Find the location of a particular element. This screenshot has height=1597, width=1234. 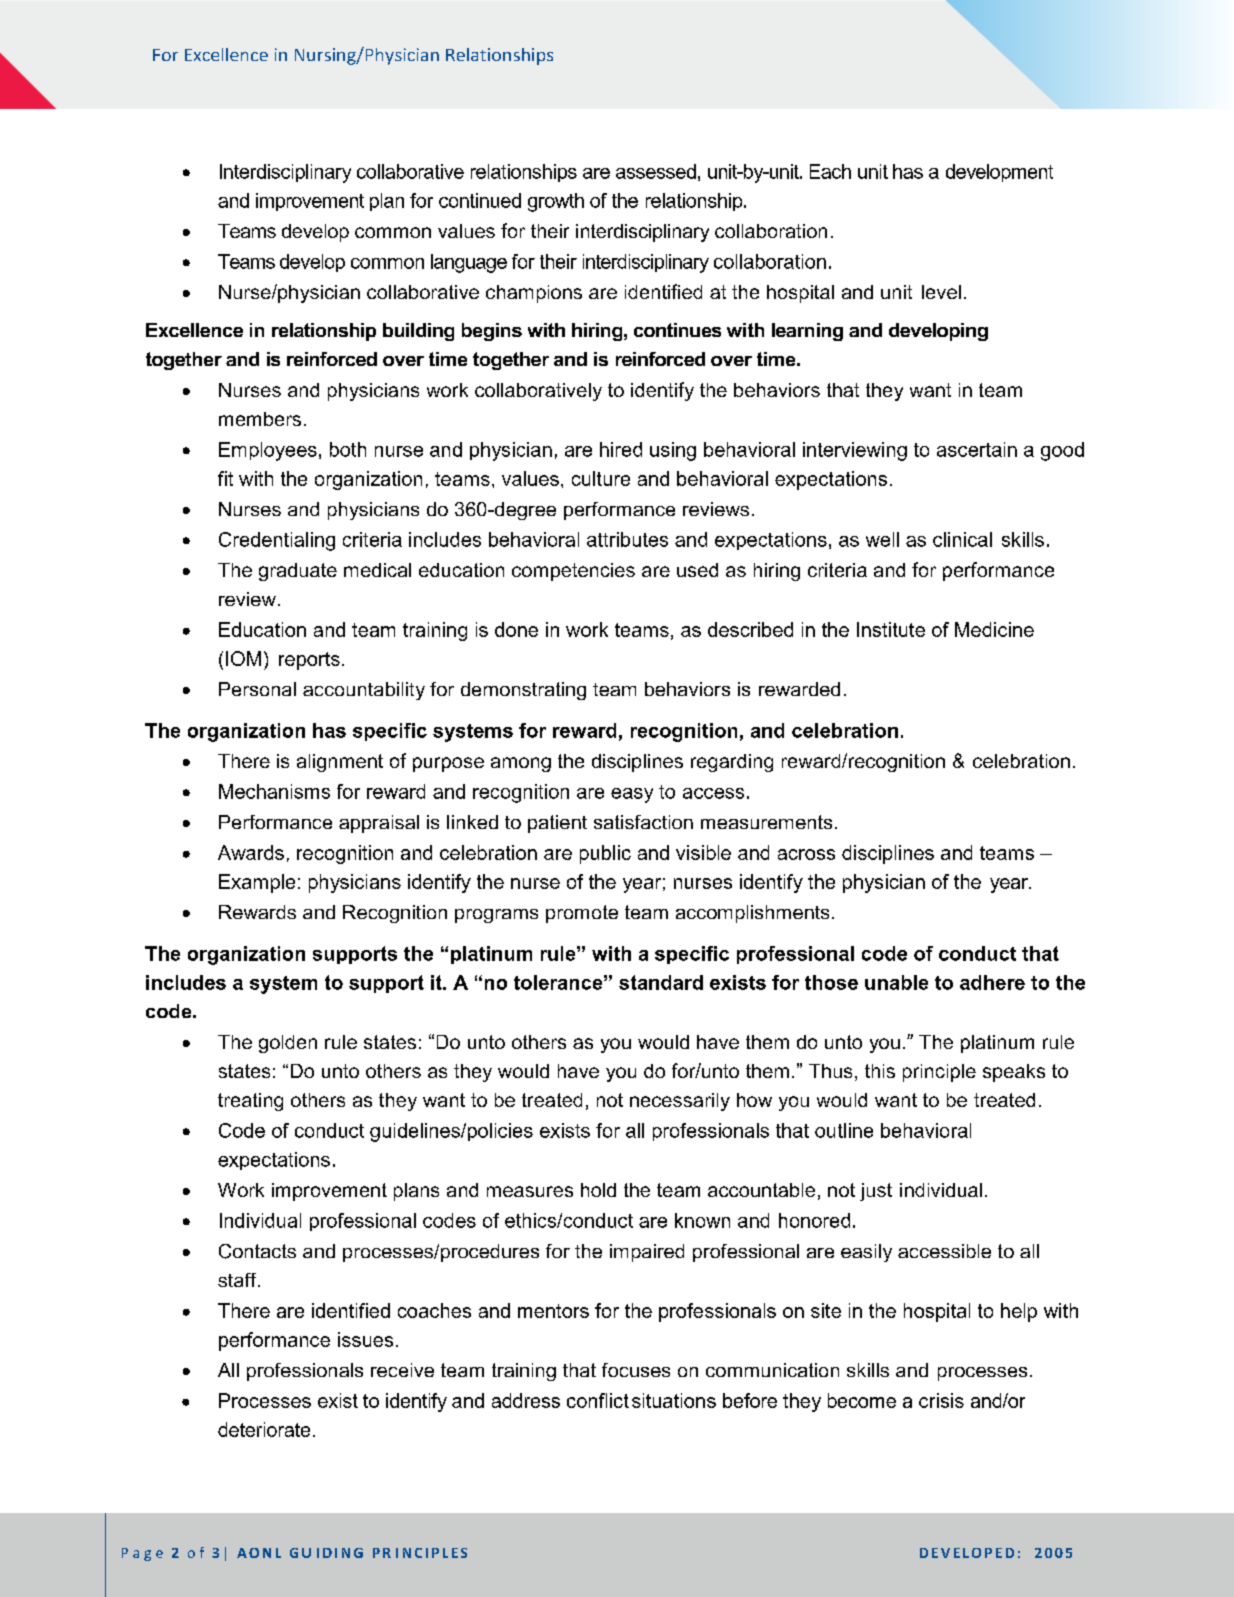

Credentialing is located at coordinates (277, 541).
